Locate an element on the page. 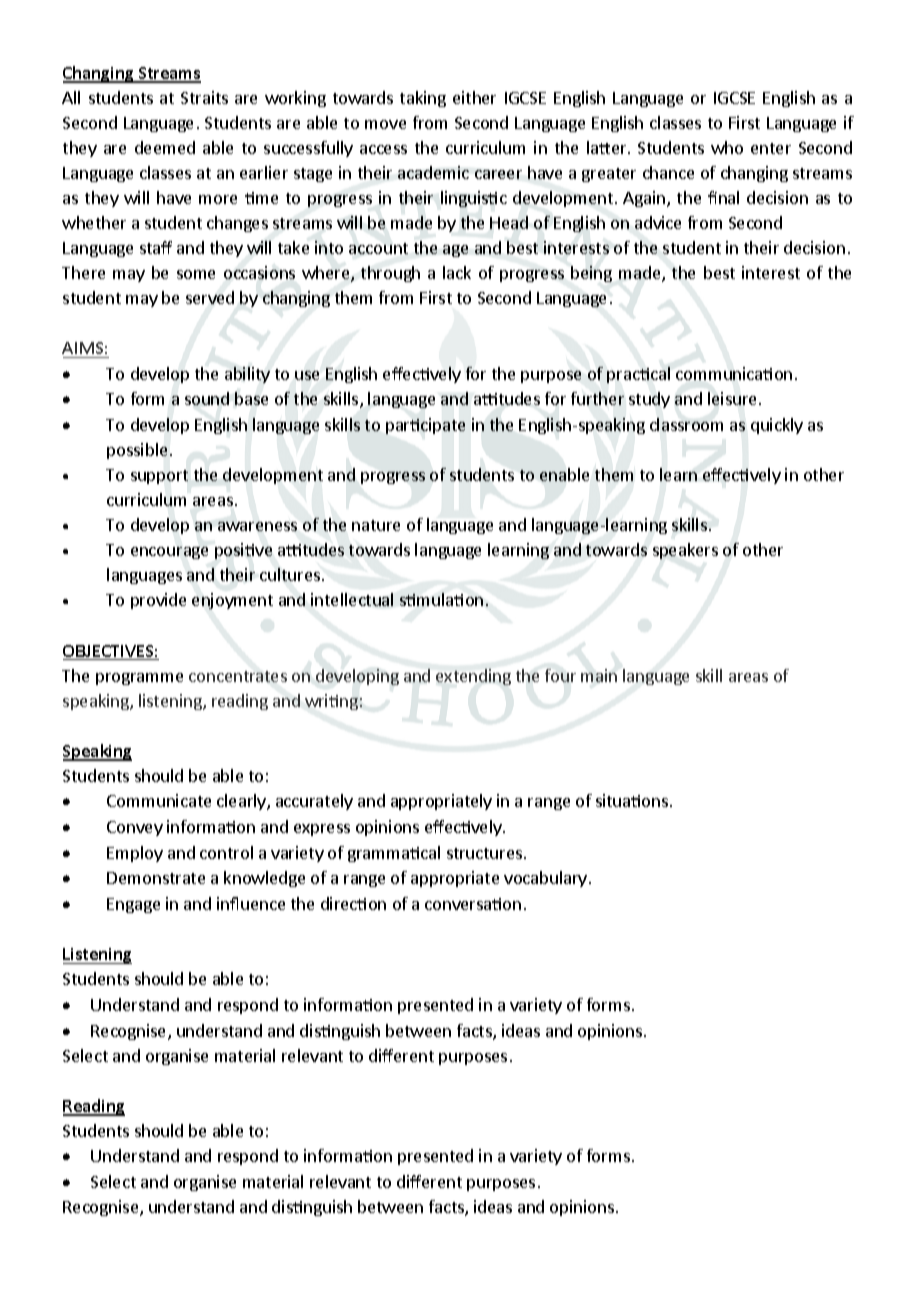 Image resolution: width=924 pixels, height=1308 pixels. possible is located at coordinates (137, 451).
